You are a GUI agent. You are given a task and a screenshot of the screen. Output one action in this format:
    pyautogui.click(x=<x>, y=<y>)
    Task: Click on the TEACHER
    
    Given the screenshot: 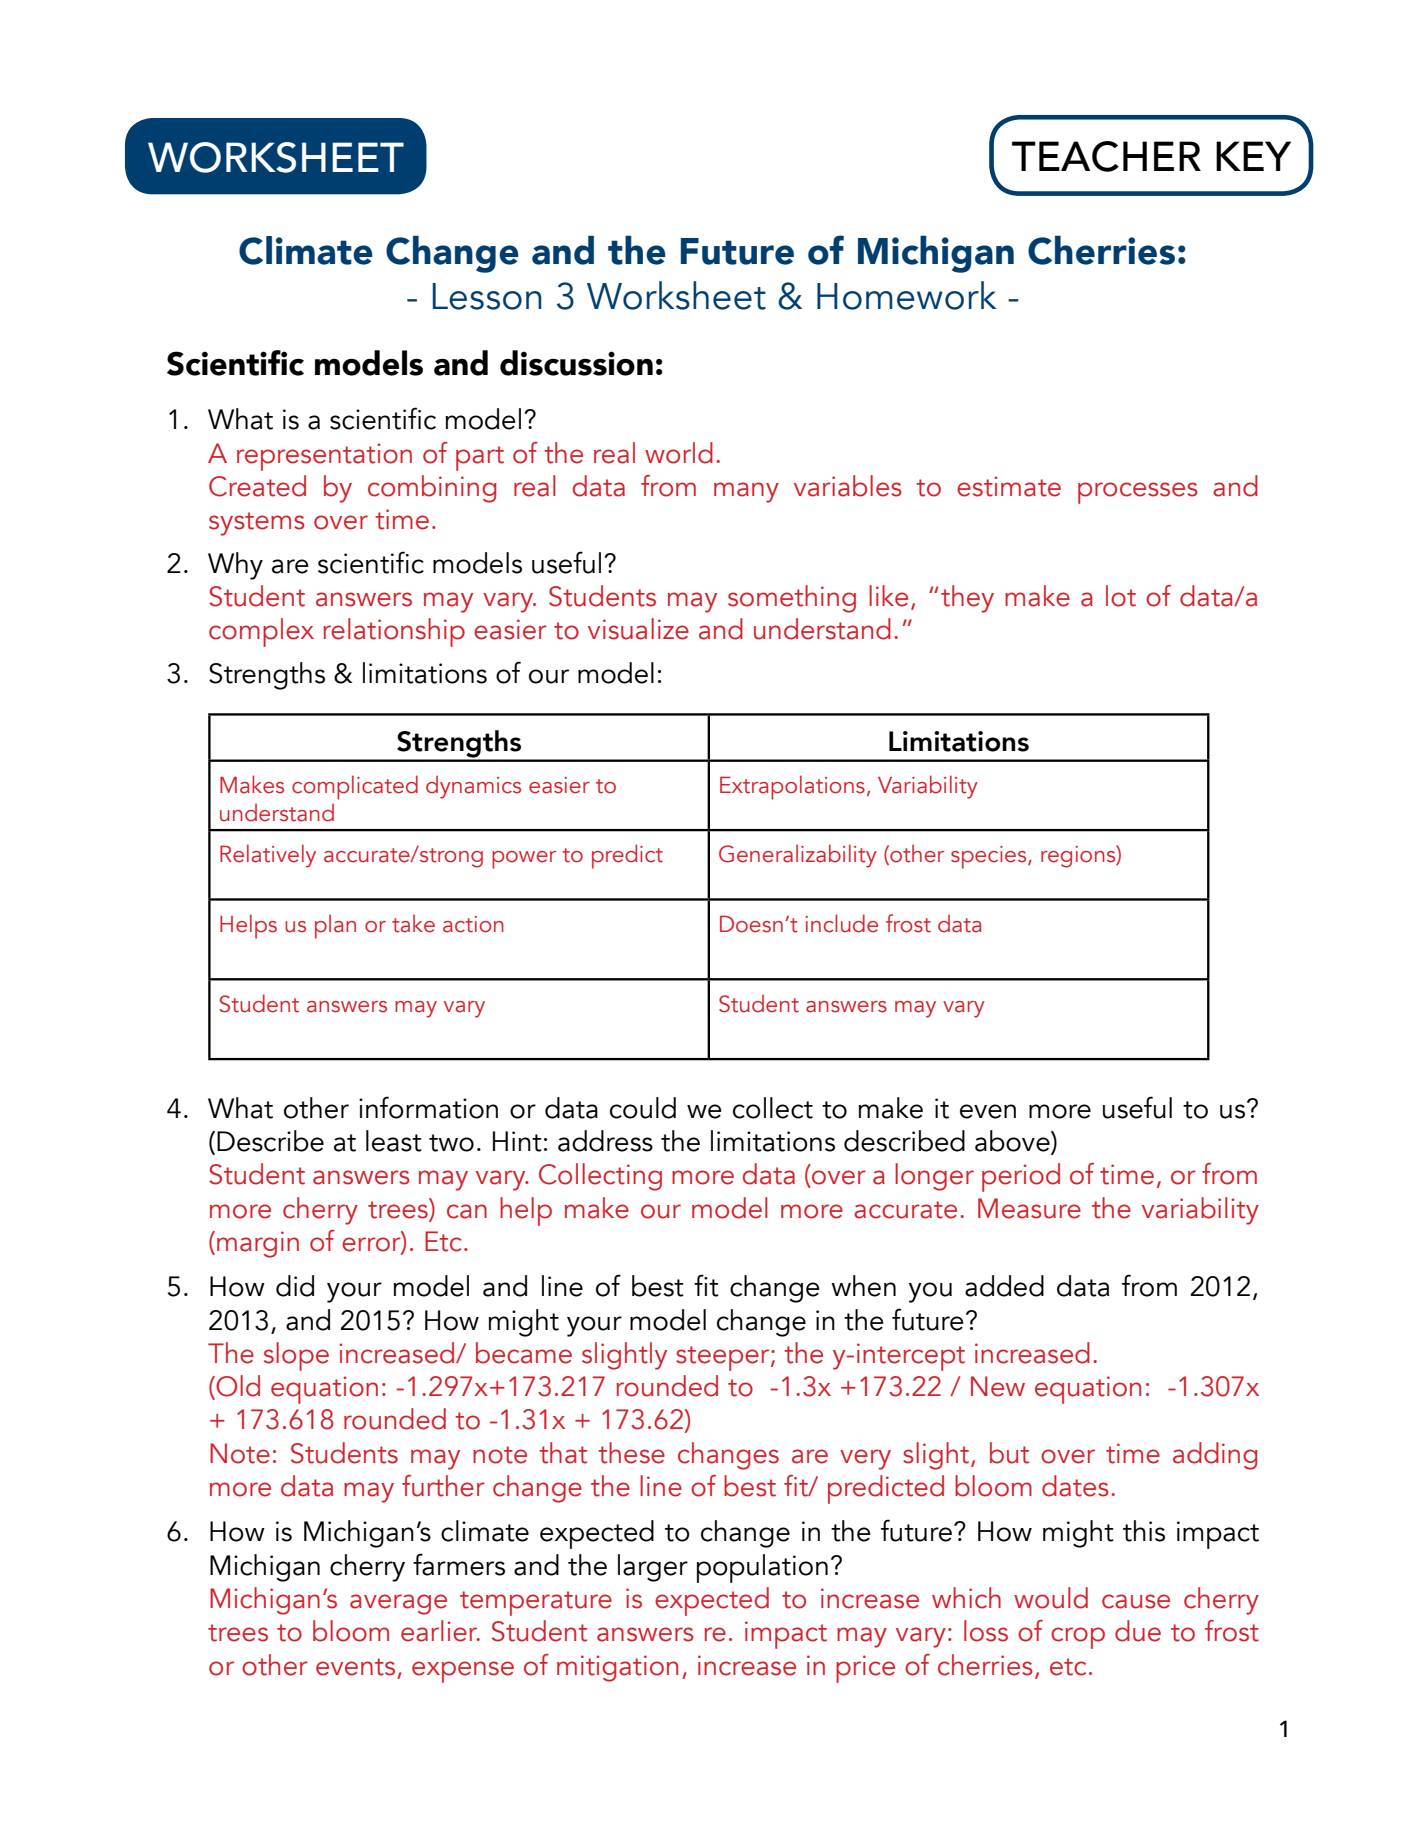 What is the action you would take?
    pyautogui.click(x=1106, y=156)
